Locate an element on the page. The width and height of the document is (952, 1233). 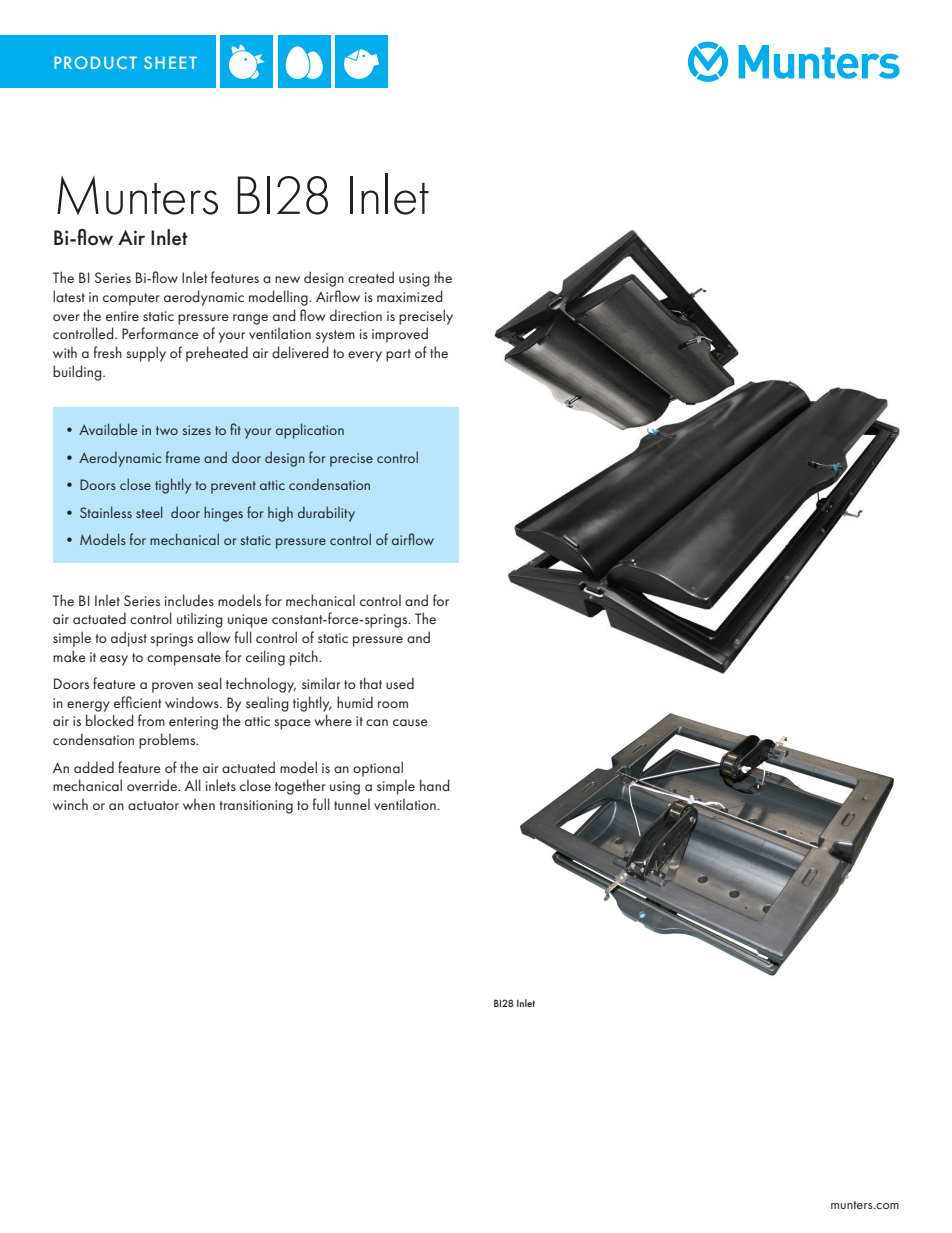
created is located at coordinates (371, 277).
